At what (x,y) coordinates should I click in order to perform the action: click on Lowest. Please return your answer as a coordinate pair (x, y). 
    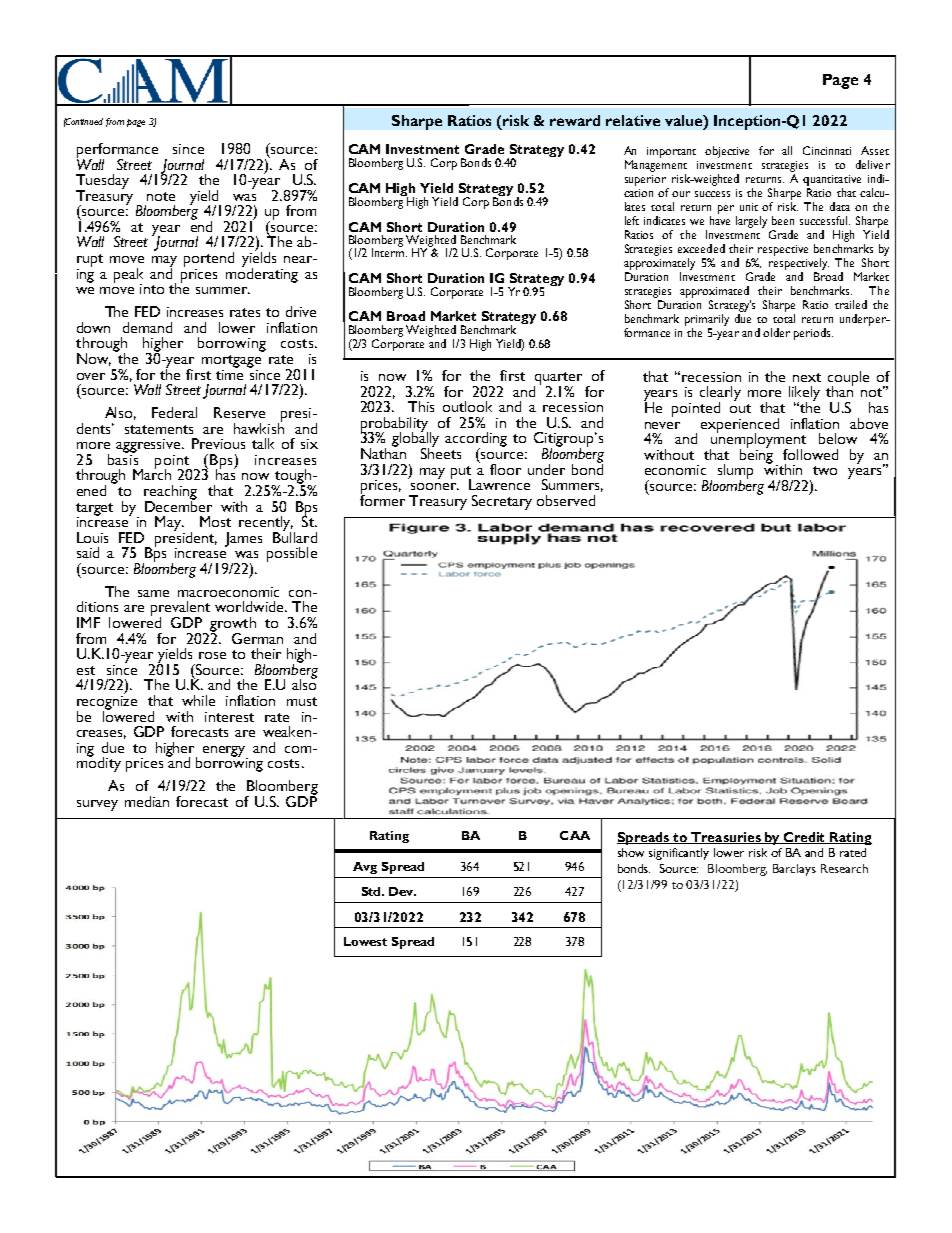
    Looking at the image, I should click on (365, 941).
